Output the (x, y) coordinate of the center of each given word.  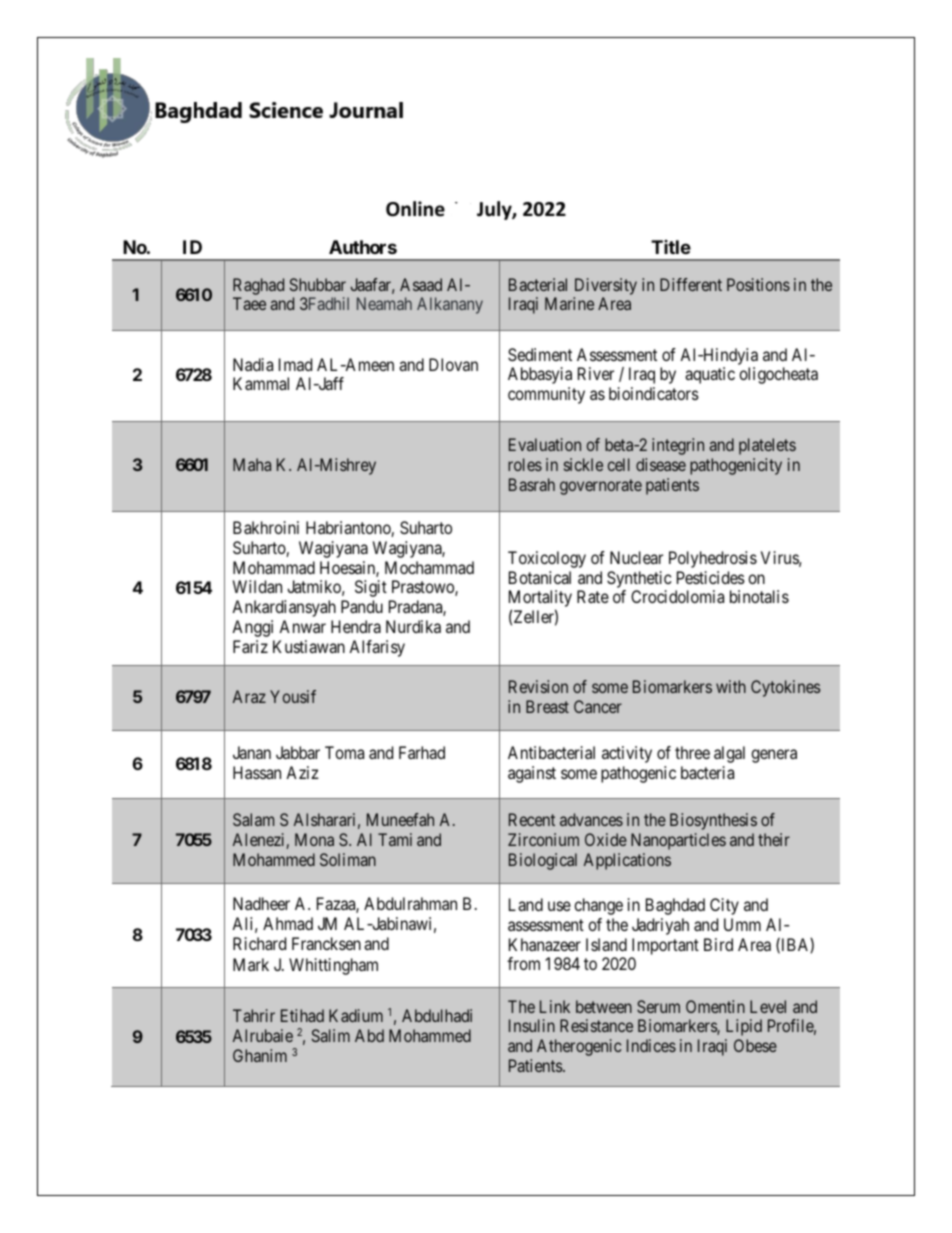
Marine (569, 303)
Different (691, 284)
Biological (543, 861)
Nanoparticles (678, 841)
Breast (547, 706)
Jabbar (298, 752)
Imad (295, 364)
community (546, 395)
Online (415, 209)
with (731, 686)
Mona (314, 839)
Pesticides (711, 577)
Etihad (302, 1015)
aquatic (710, 375)
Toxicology (547, 559)
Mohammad (274, 567)
